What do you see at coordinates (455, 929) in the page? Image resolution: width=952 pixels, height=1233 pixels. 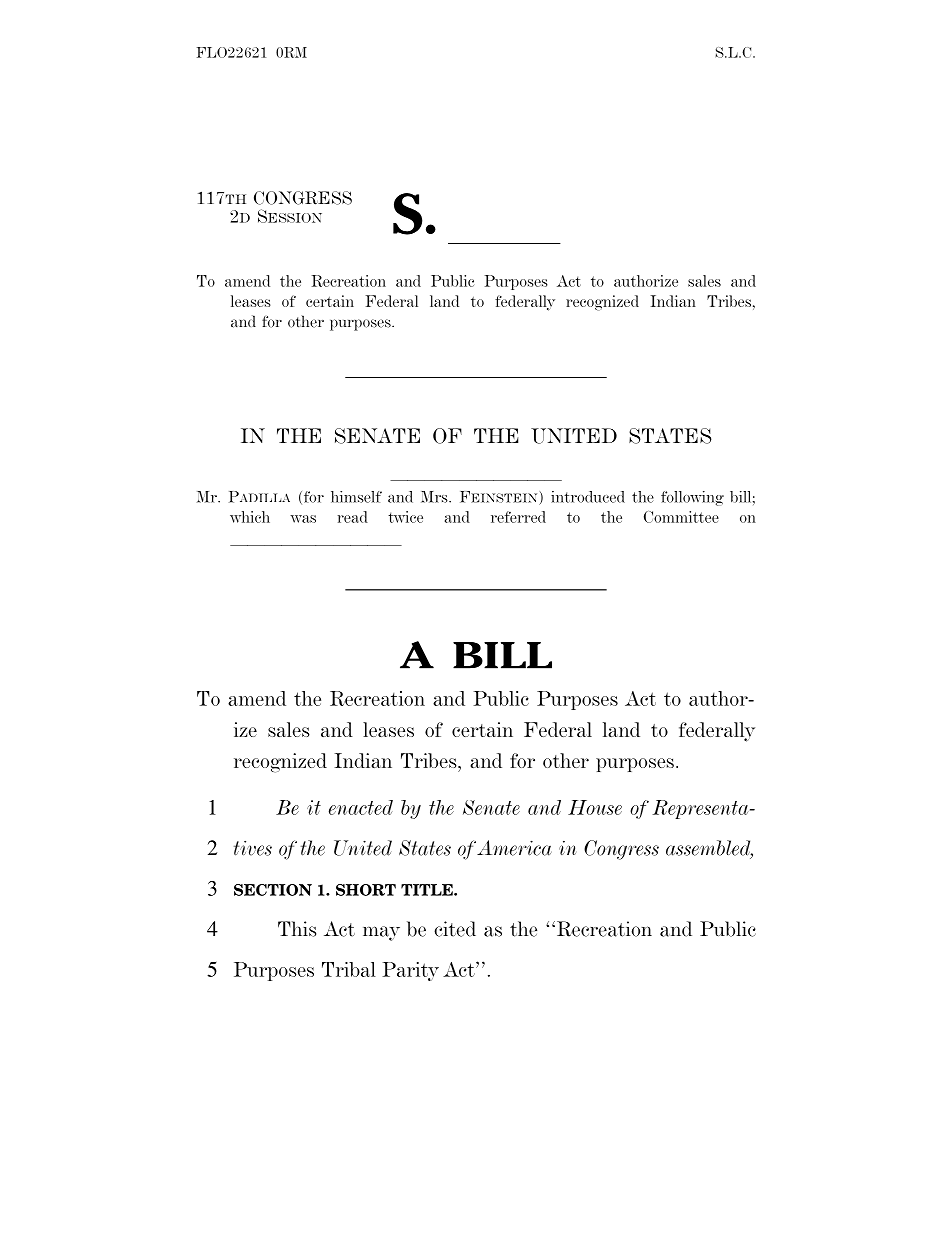 I see `cited` at bounding box center [455, 929].
